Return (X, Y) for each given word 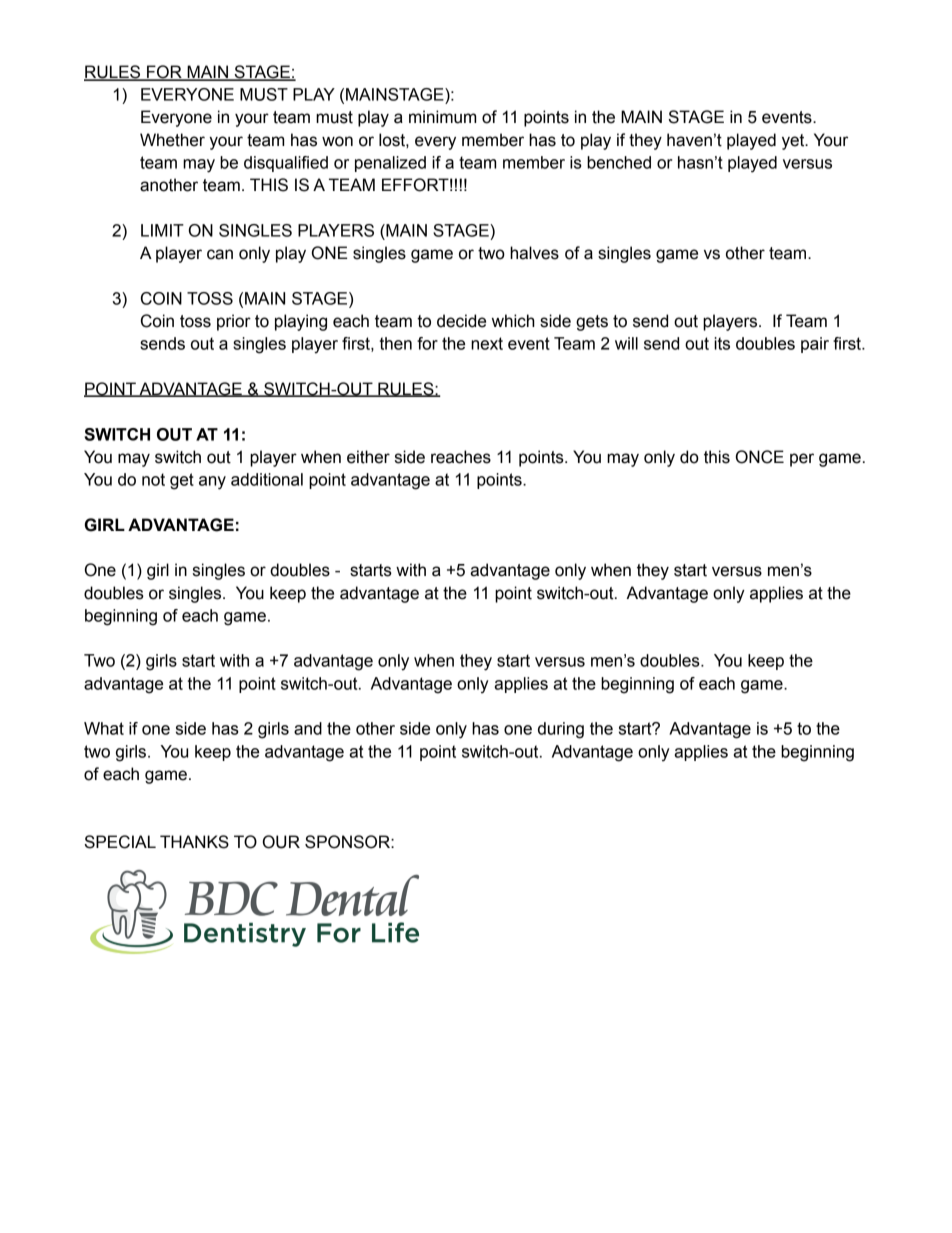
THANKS (194, 842)
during (561, 730)
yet (794, 142)
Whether (172, 140)
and (308, 728)
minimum (442, 117)
